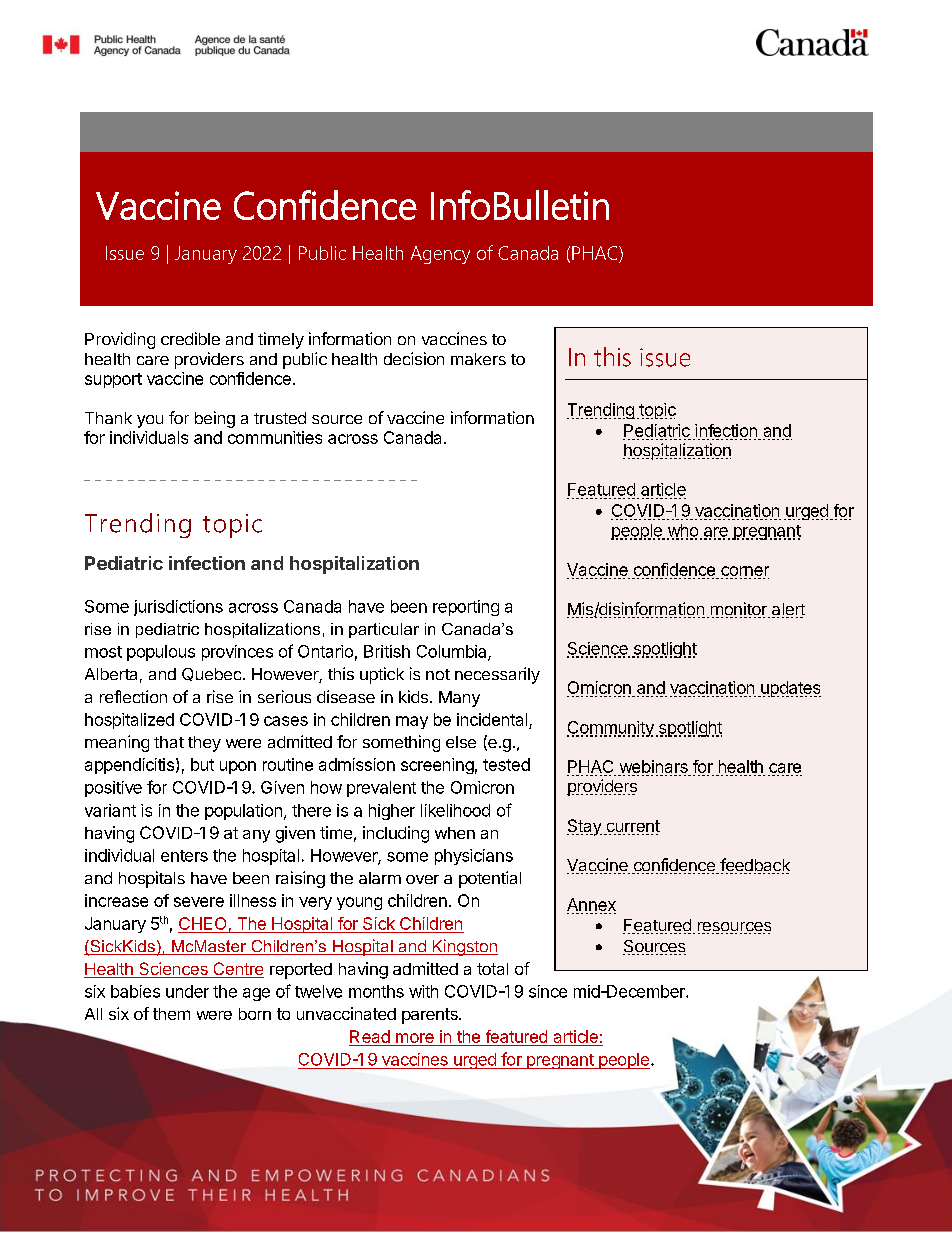  I want to click on Agency, so click(440, 255).
